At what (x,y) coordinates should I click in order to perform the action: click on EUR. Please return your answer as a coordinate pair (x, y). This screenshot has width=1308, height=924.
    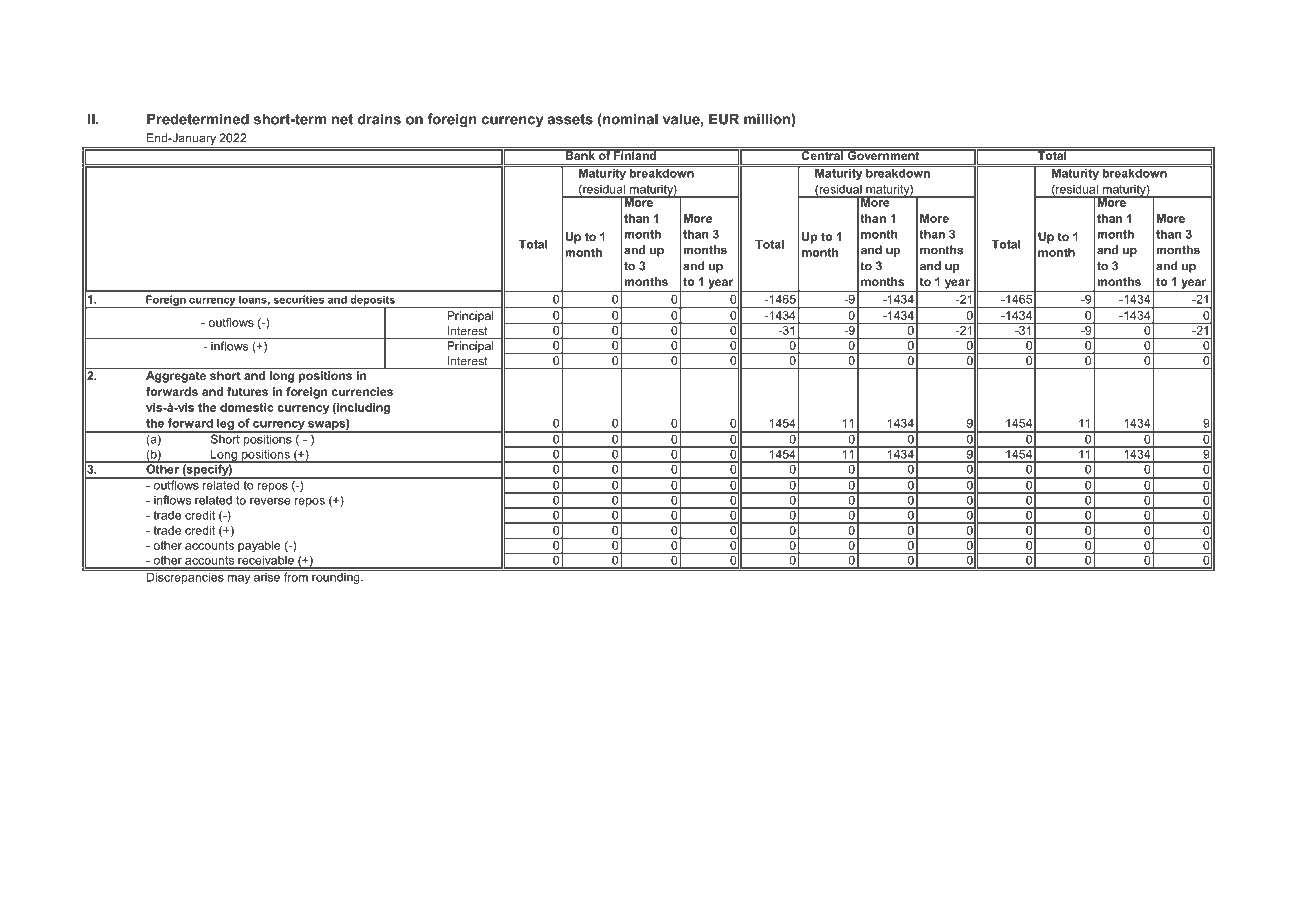
    Looking at the image, I should click on (724, 119).
